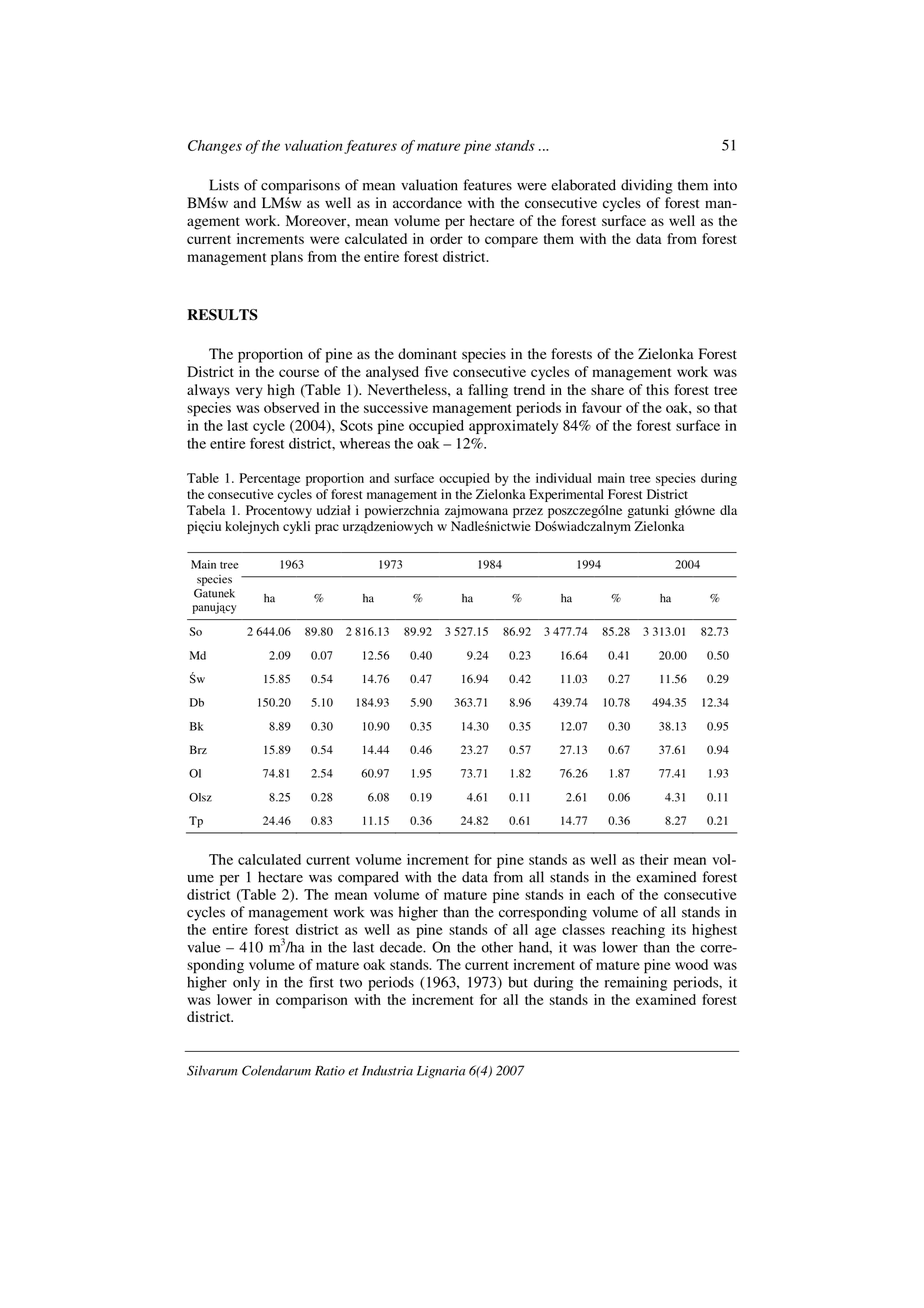  Describe the element at coordinates (206, 510) in the screenshot. I see `Tabela` at that location.
